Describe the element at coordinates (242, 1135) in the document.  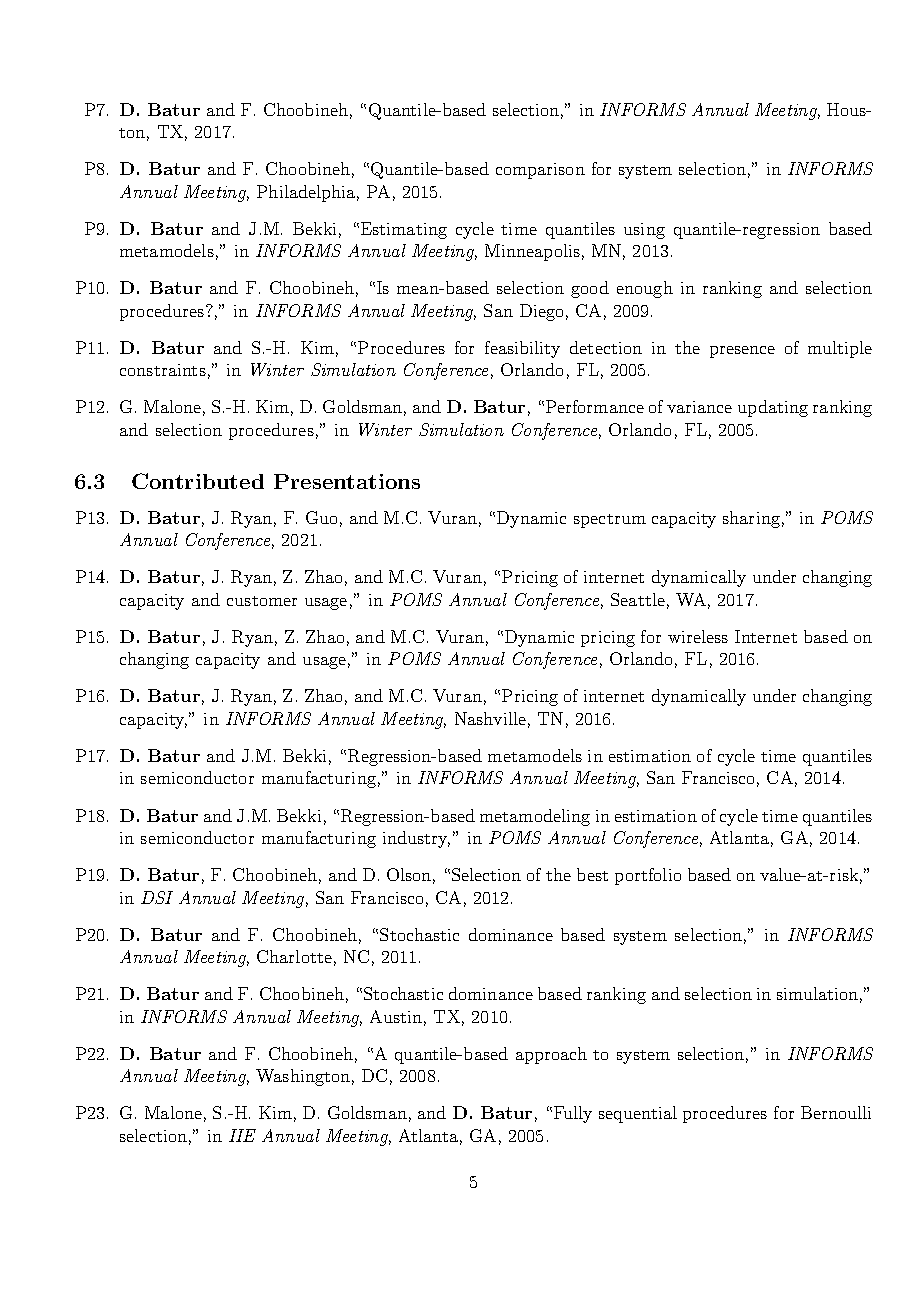
I see `IIE` at that location.
